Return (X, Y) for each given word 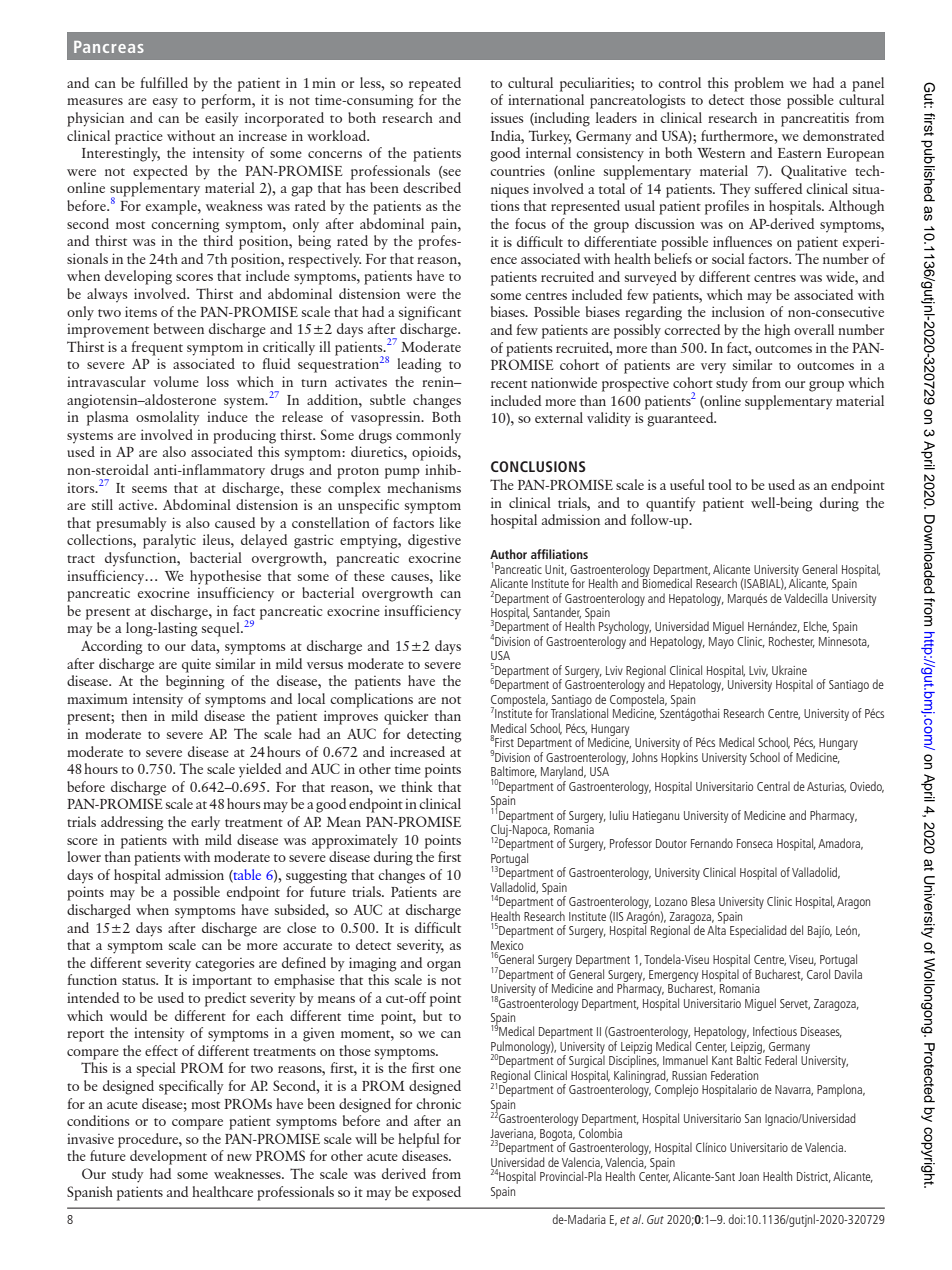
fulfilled (164, 82)
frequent (157, 348)
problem (759, 84)
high (777, 331)
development (168, 1157)
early (205, 823)
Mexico (507, 945)
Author (508, 554)
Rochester (792, 642)
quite (196, 665)
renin (439, 382)
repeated (435, 84)
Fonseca (755, 843)
